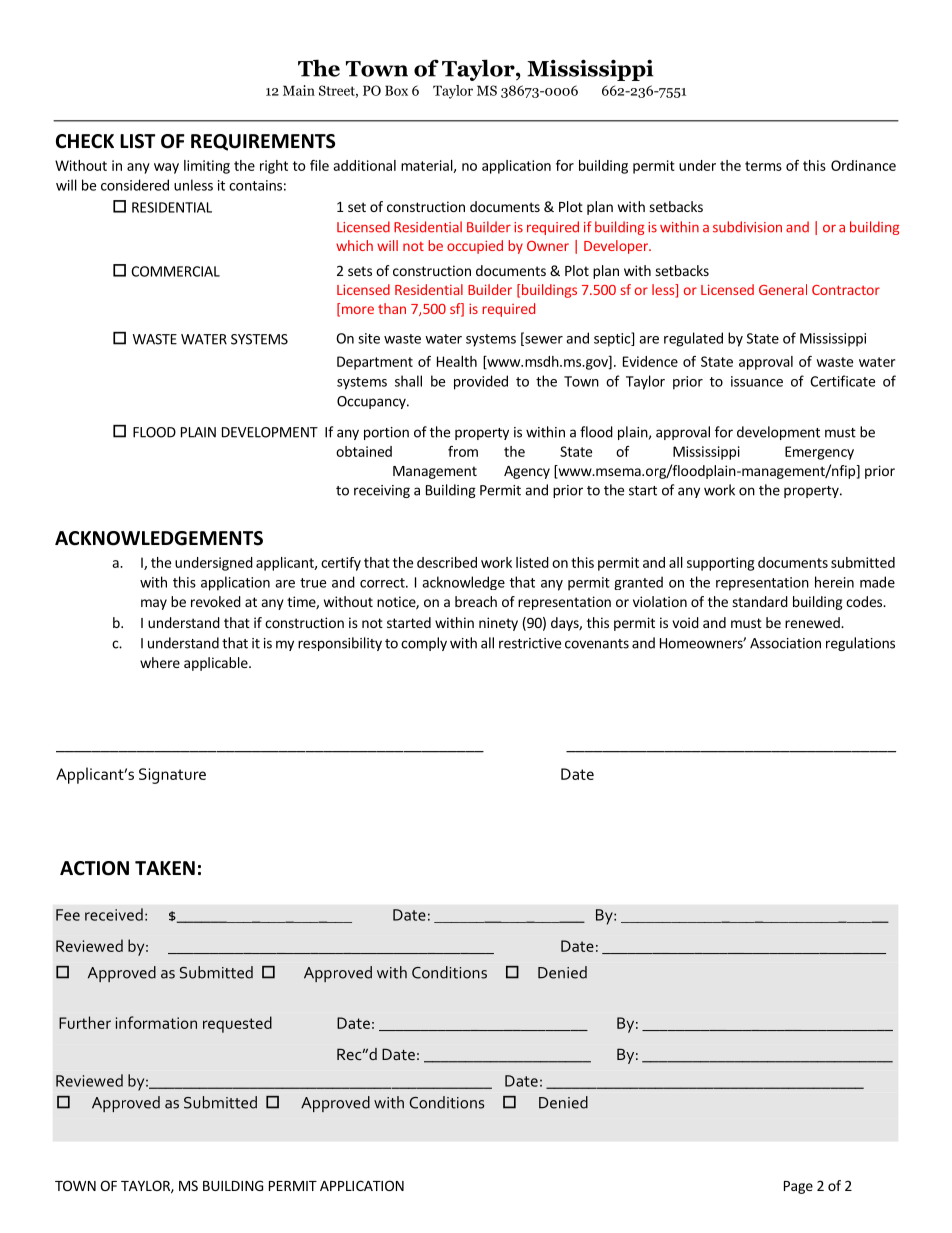 The height and width of the image is (1233, 952). Describe the element at coordinates (364, 451) in the image. I see `obtained` at that location.
